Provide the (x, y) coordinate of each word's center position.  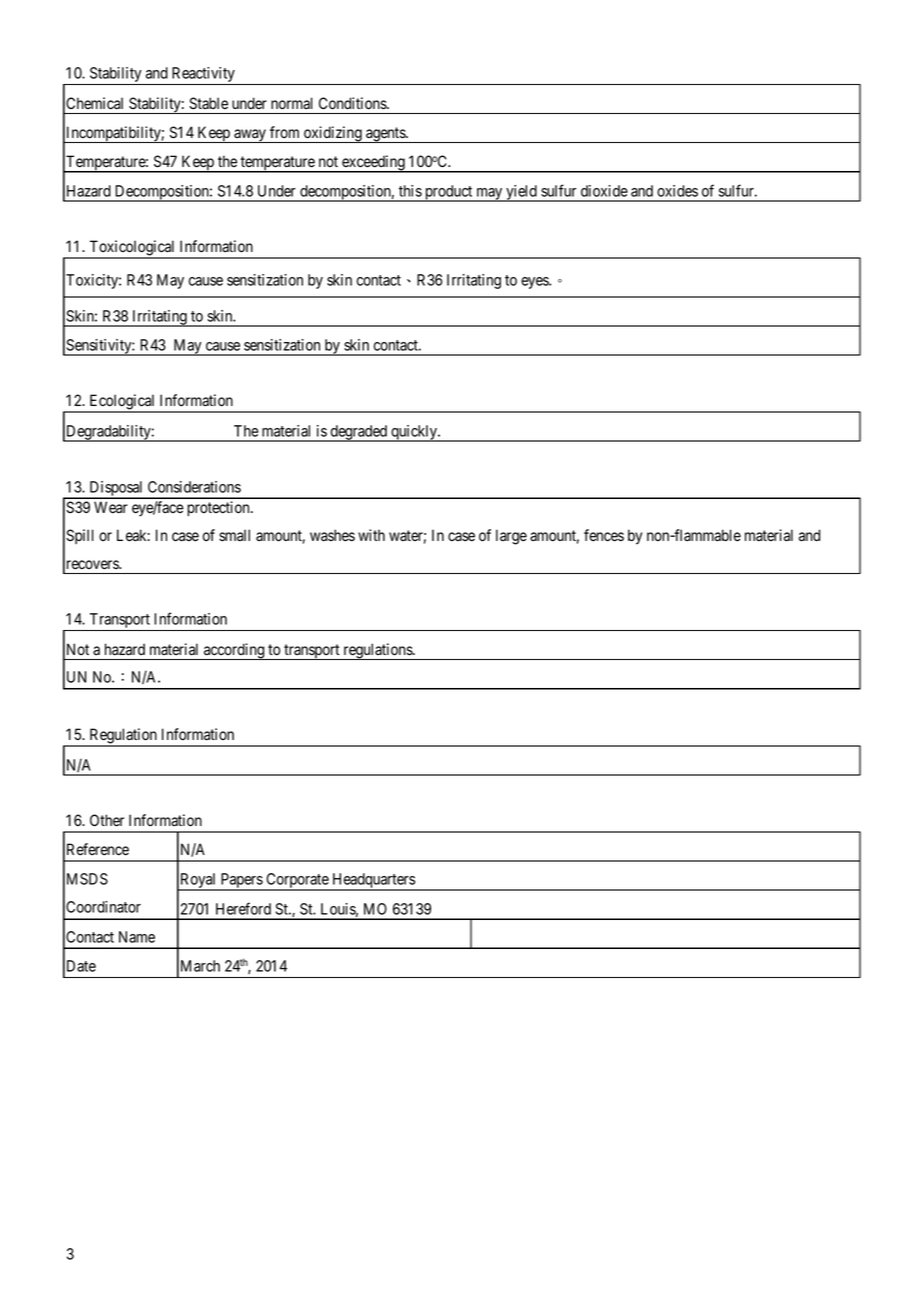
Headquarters (373, 881)
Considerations (194, 487)
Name (137, 937)
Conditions (353, 103)
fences (604, 535)
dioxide (604, 191)
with (371, 535)
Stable (208, 103)
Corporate (297, 881)
